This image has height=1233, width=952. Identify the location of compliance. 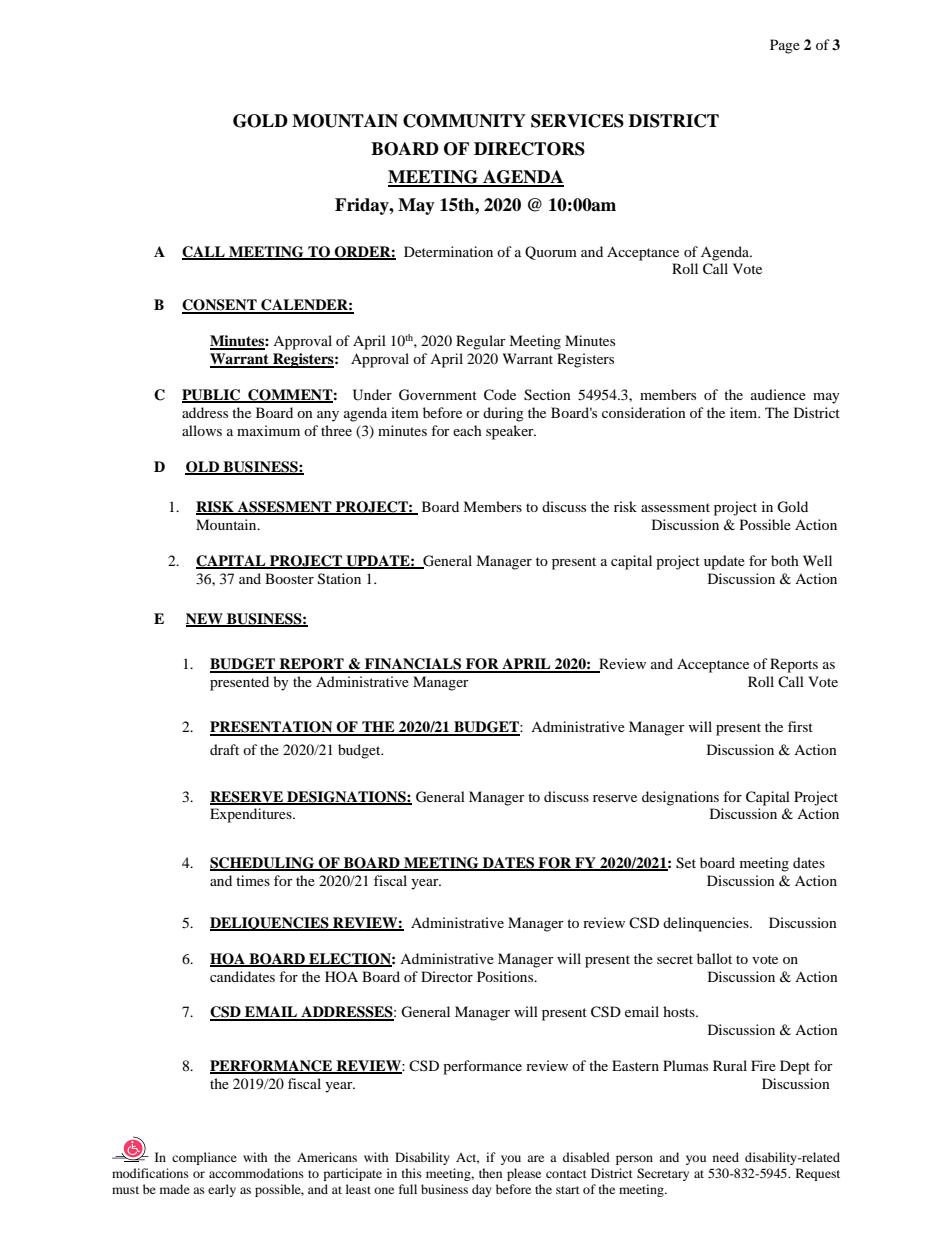
(204, 1158).
